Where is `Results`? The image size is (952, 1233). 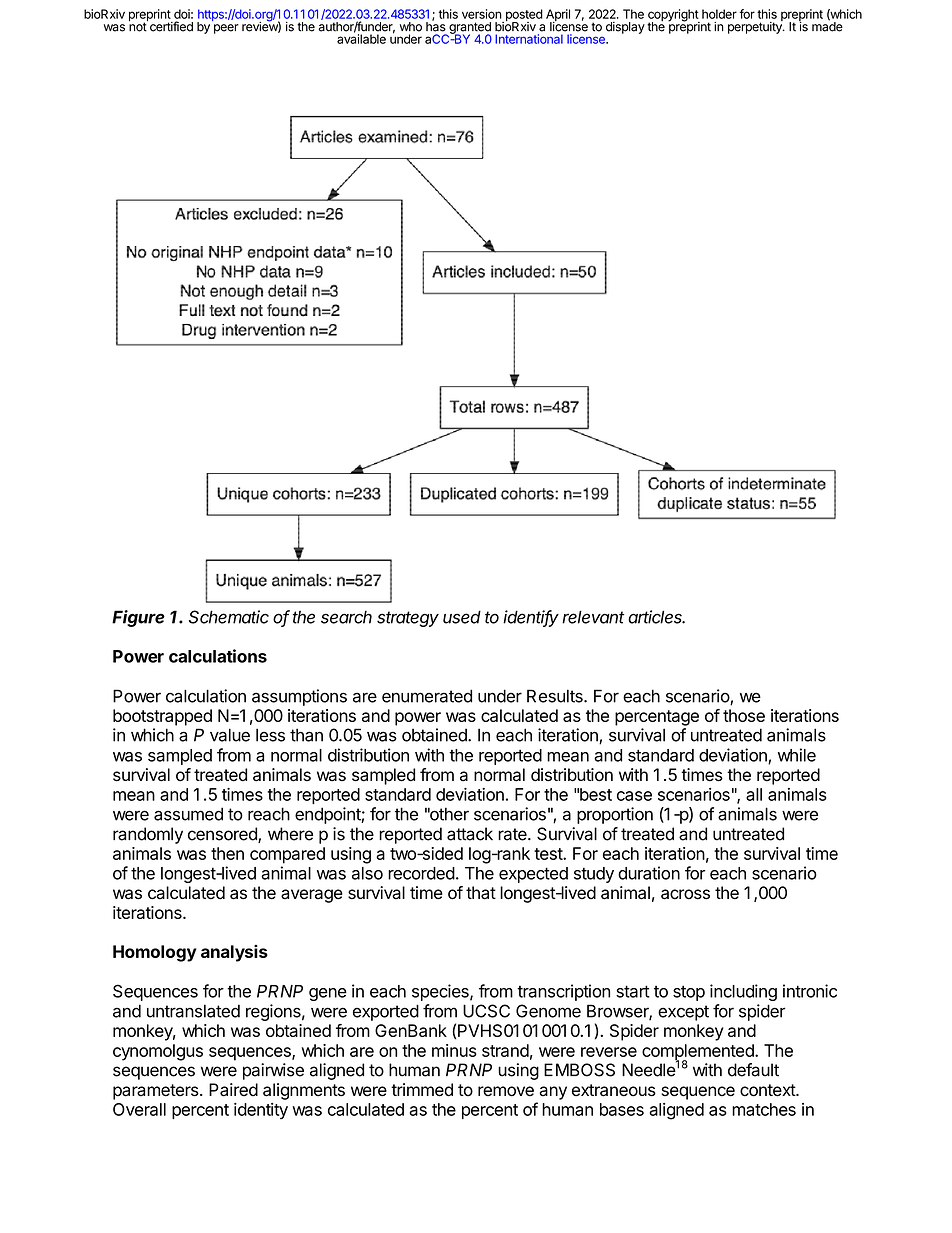 Results is located at coordinates (556, 696).
